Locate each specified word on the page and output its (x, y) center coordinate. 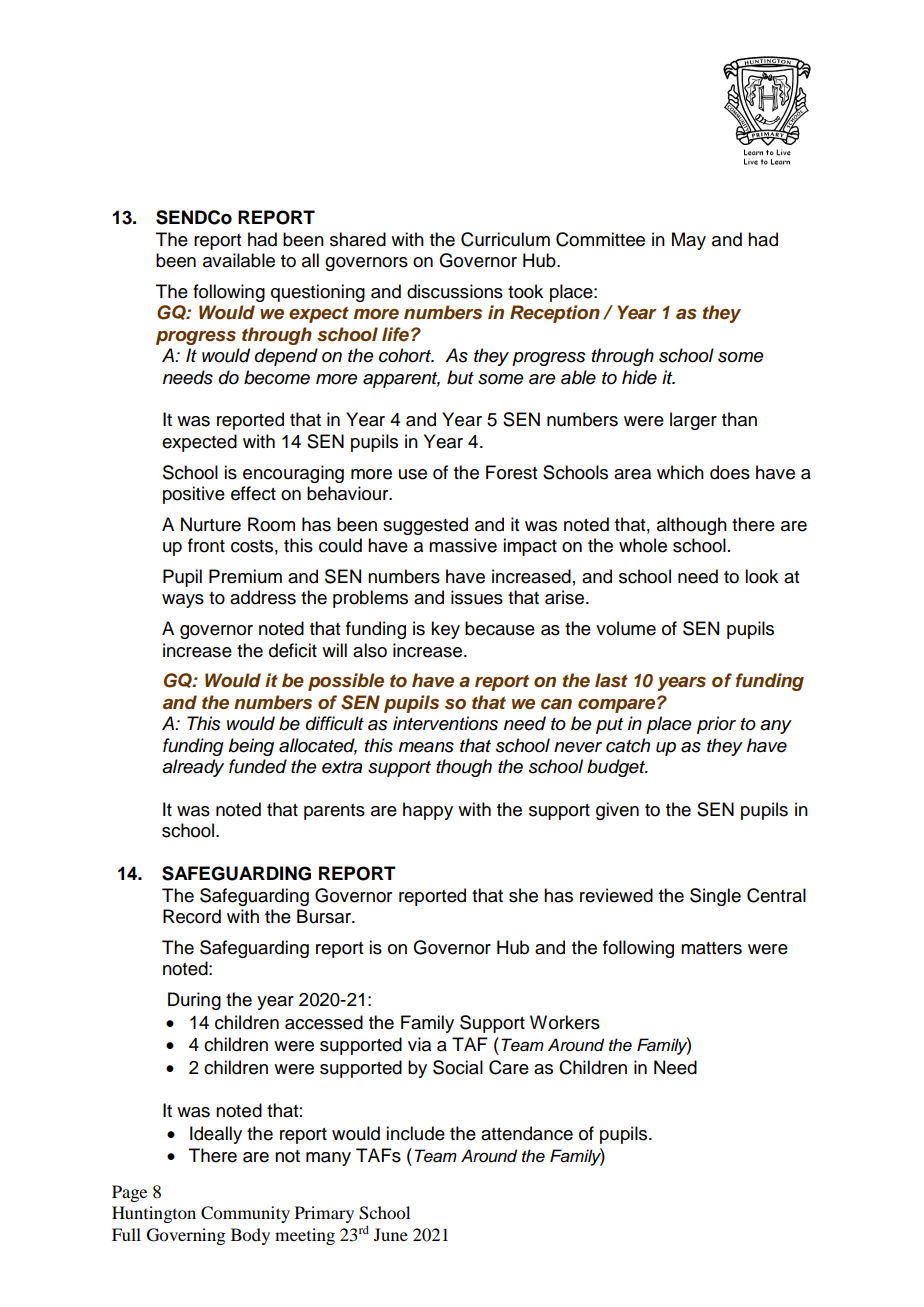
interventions (445, 723)
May (689, 241)
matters (711, 948)
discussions (455, 291)
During (194, 1001)
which (680, 472)
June (391, 1234)
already (193, 768)
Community (245, 1214)
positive (194, 495)
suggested (425, 526)
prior (716, 725)
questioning (318, 293)
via (419, 1044)
